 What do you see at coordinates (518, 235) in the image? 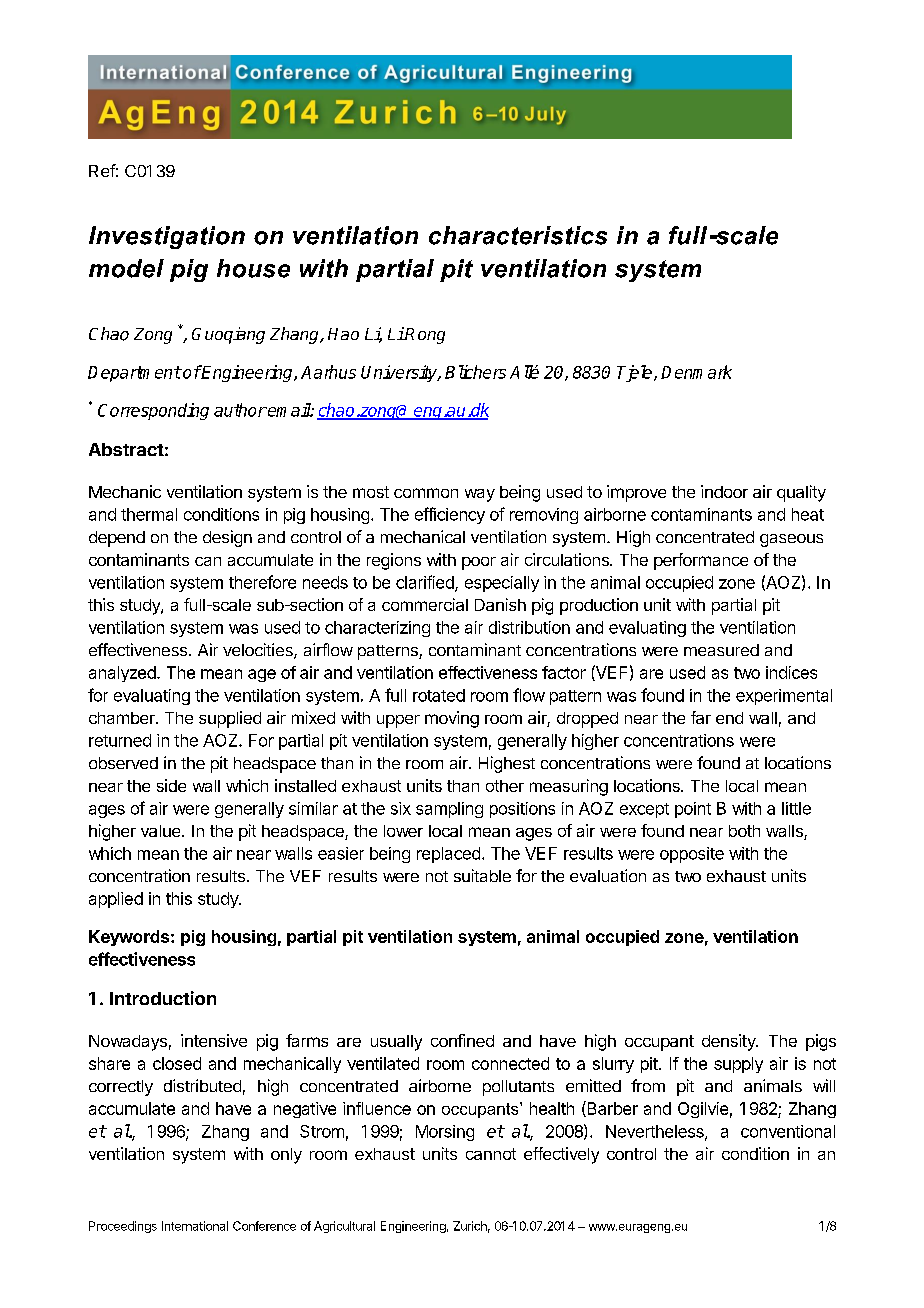
I see `characteristics` at bounding box center [518, 235].
